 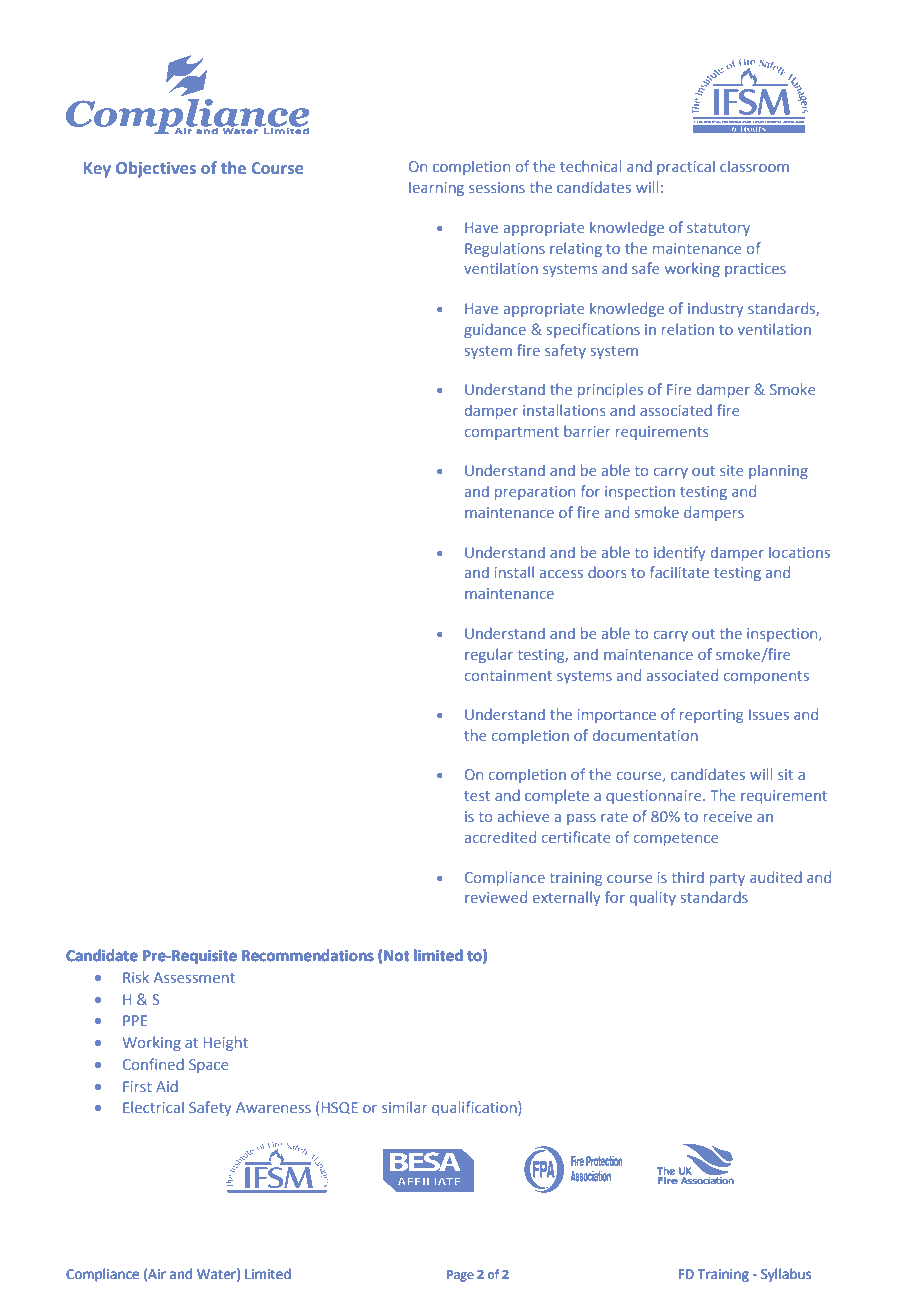 What do you see at coordinates (778, 472) in the screenshot?
I see `planning` at bounding box center [778, 472].
